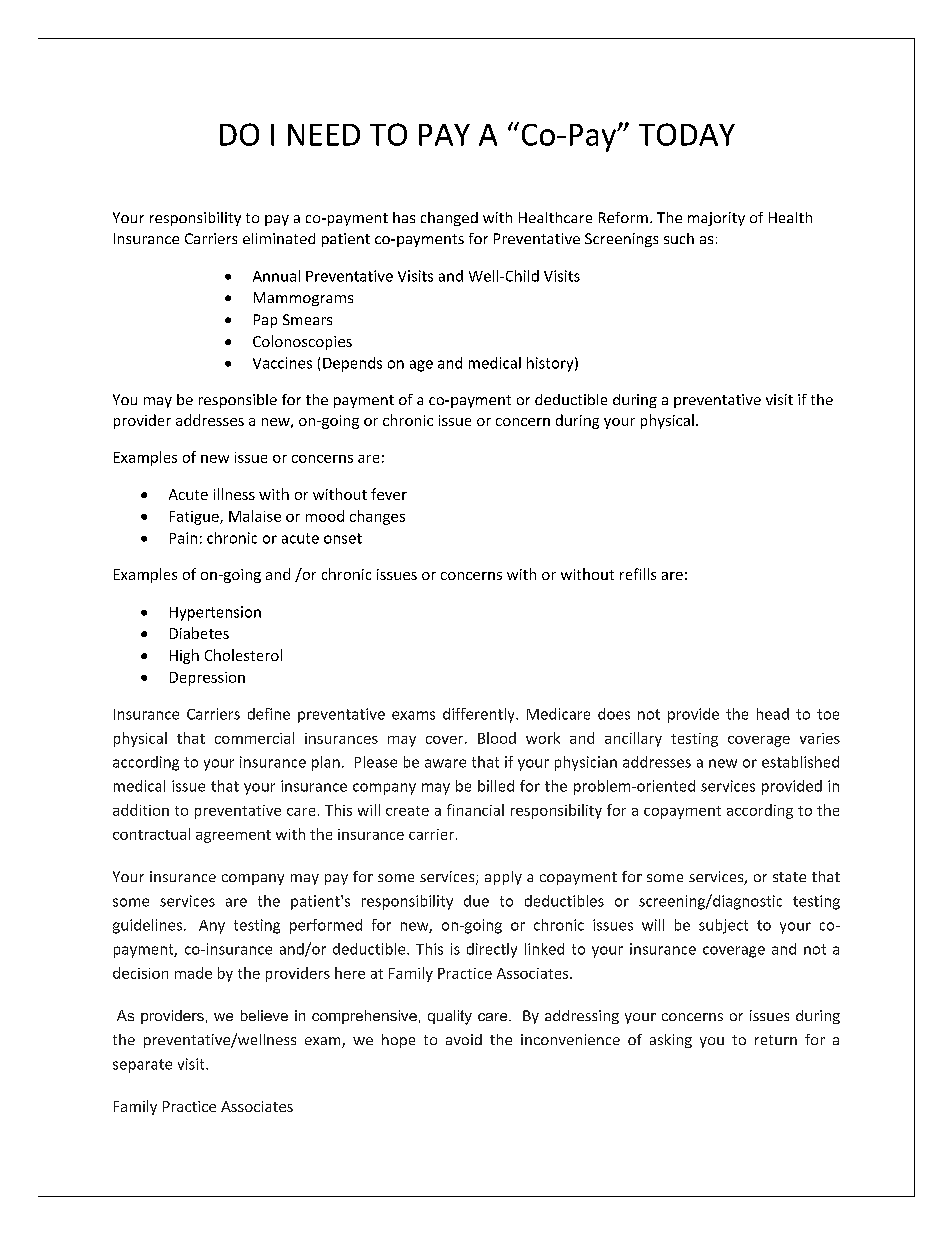 The height and width of the screenshot is (1233, 952). Describe the element at coordinates (215, 613) in the screenshot. I see `Hypertension` at that location.
